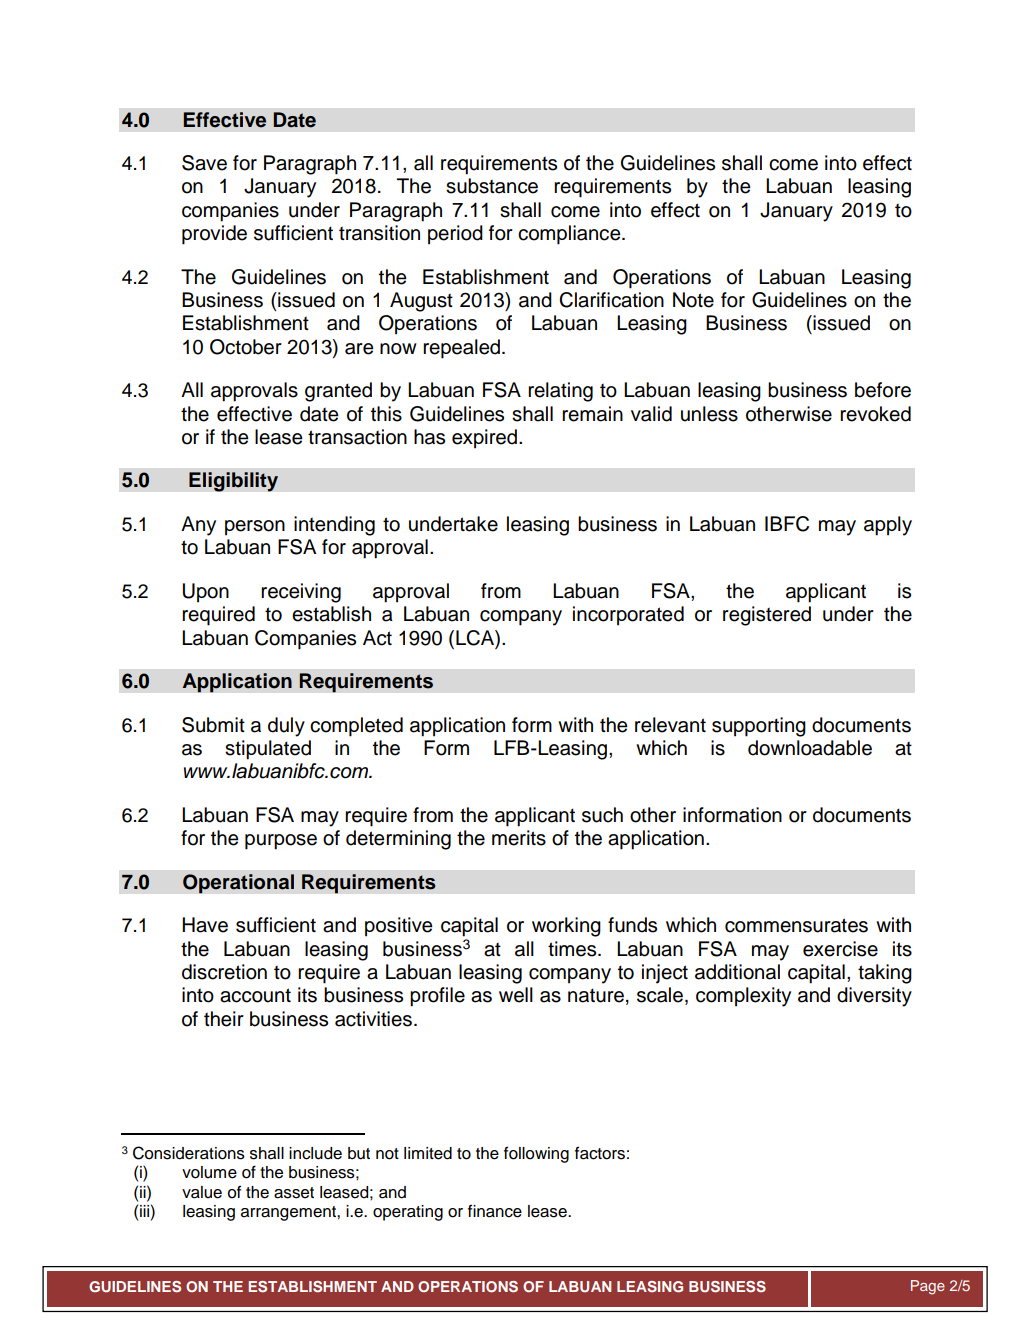 The width and height of the page is (1034, 1338). Describe the element at coordinates (238, 884) in the page. I see `Operational` at that location.
